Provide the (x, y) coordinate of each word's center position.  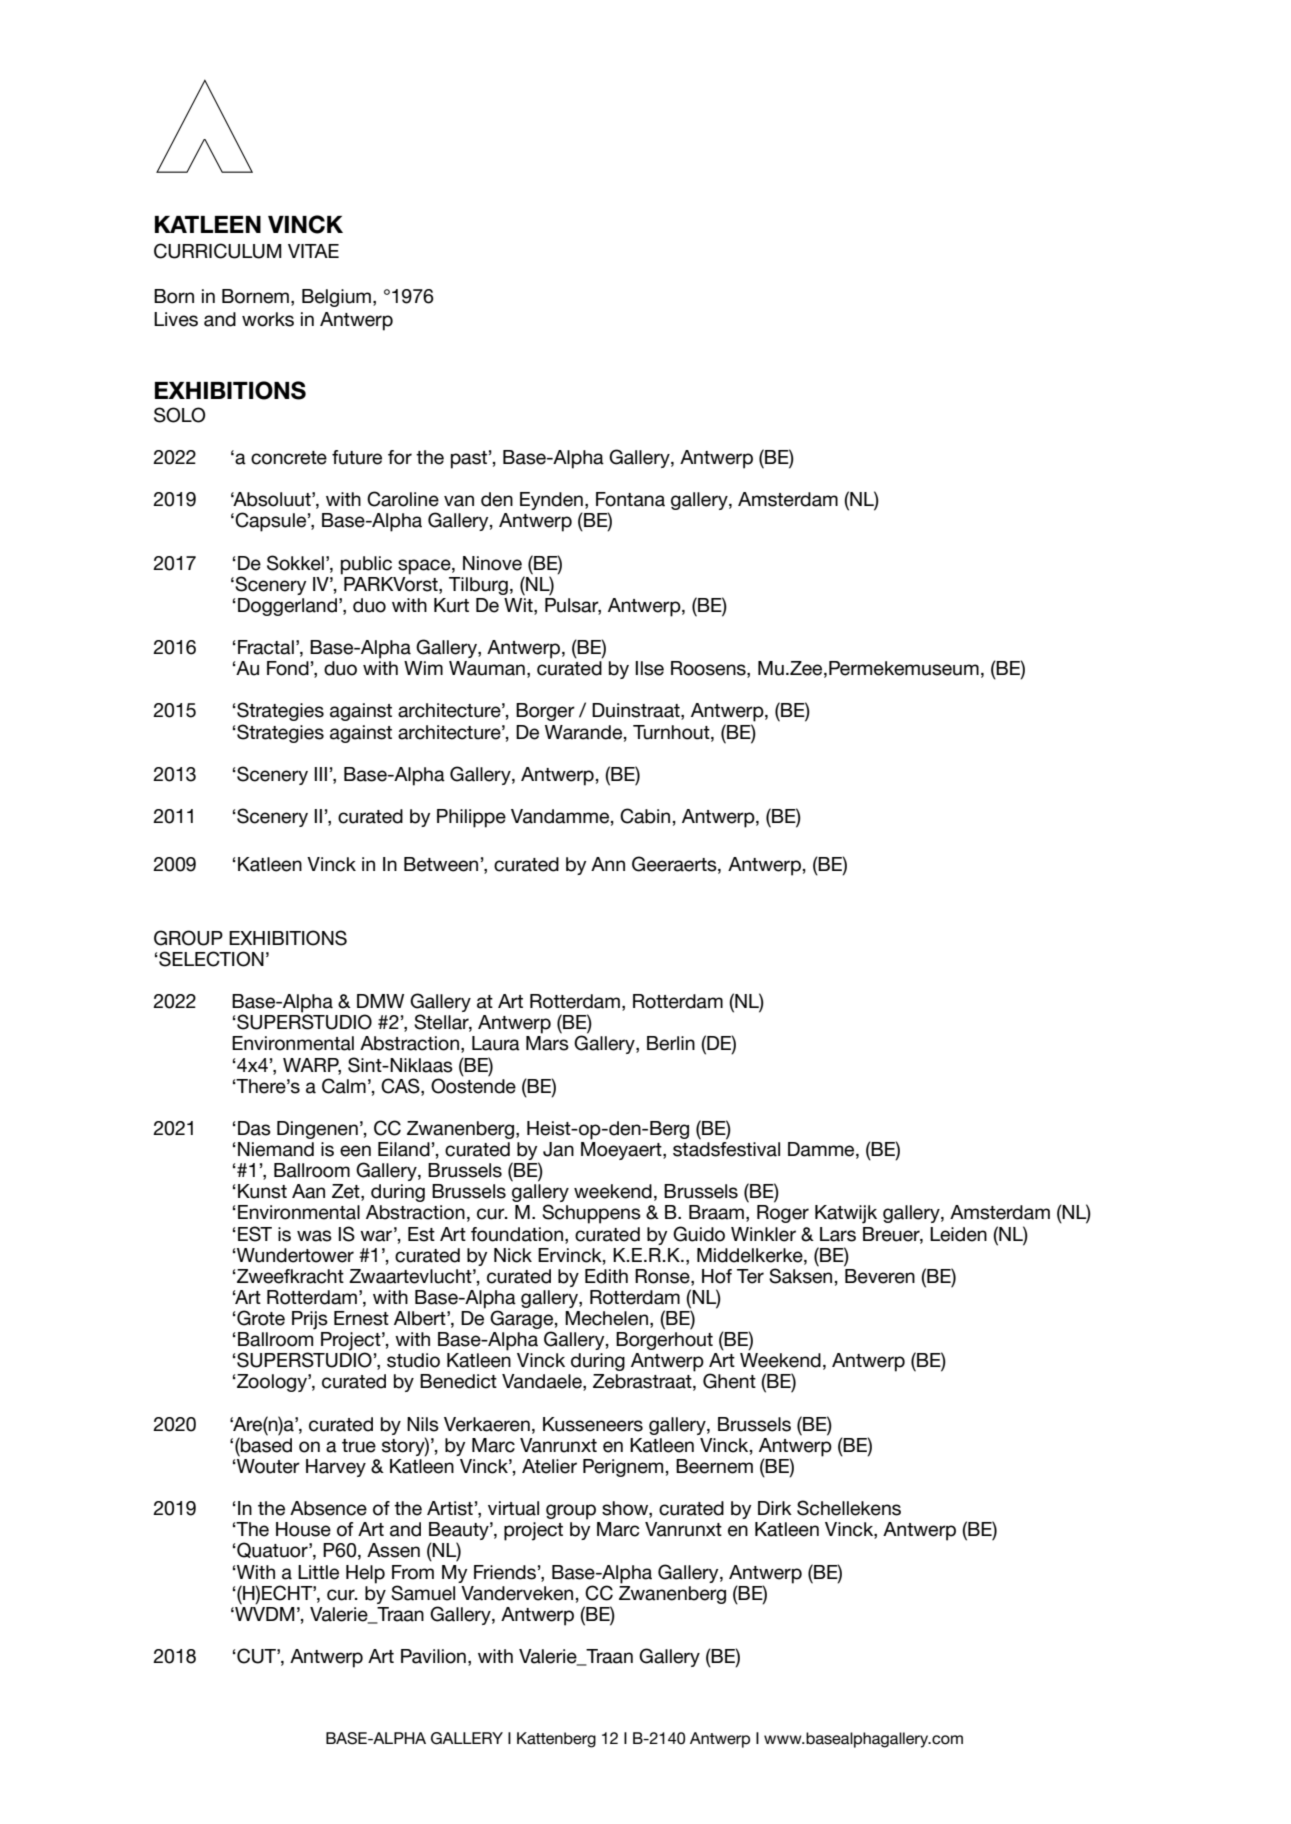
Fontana (630, 499)
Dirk (775, 1508)
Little (318, 1572)
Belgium (336, 298)
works (268, 319)
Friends (505, 1572)
